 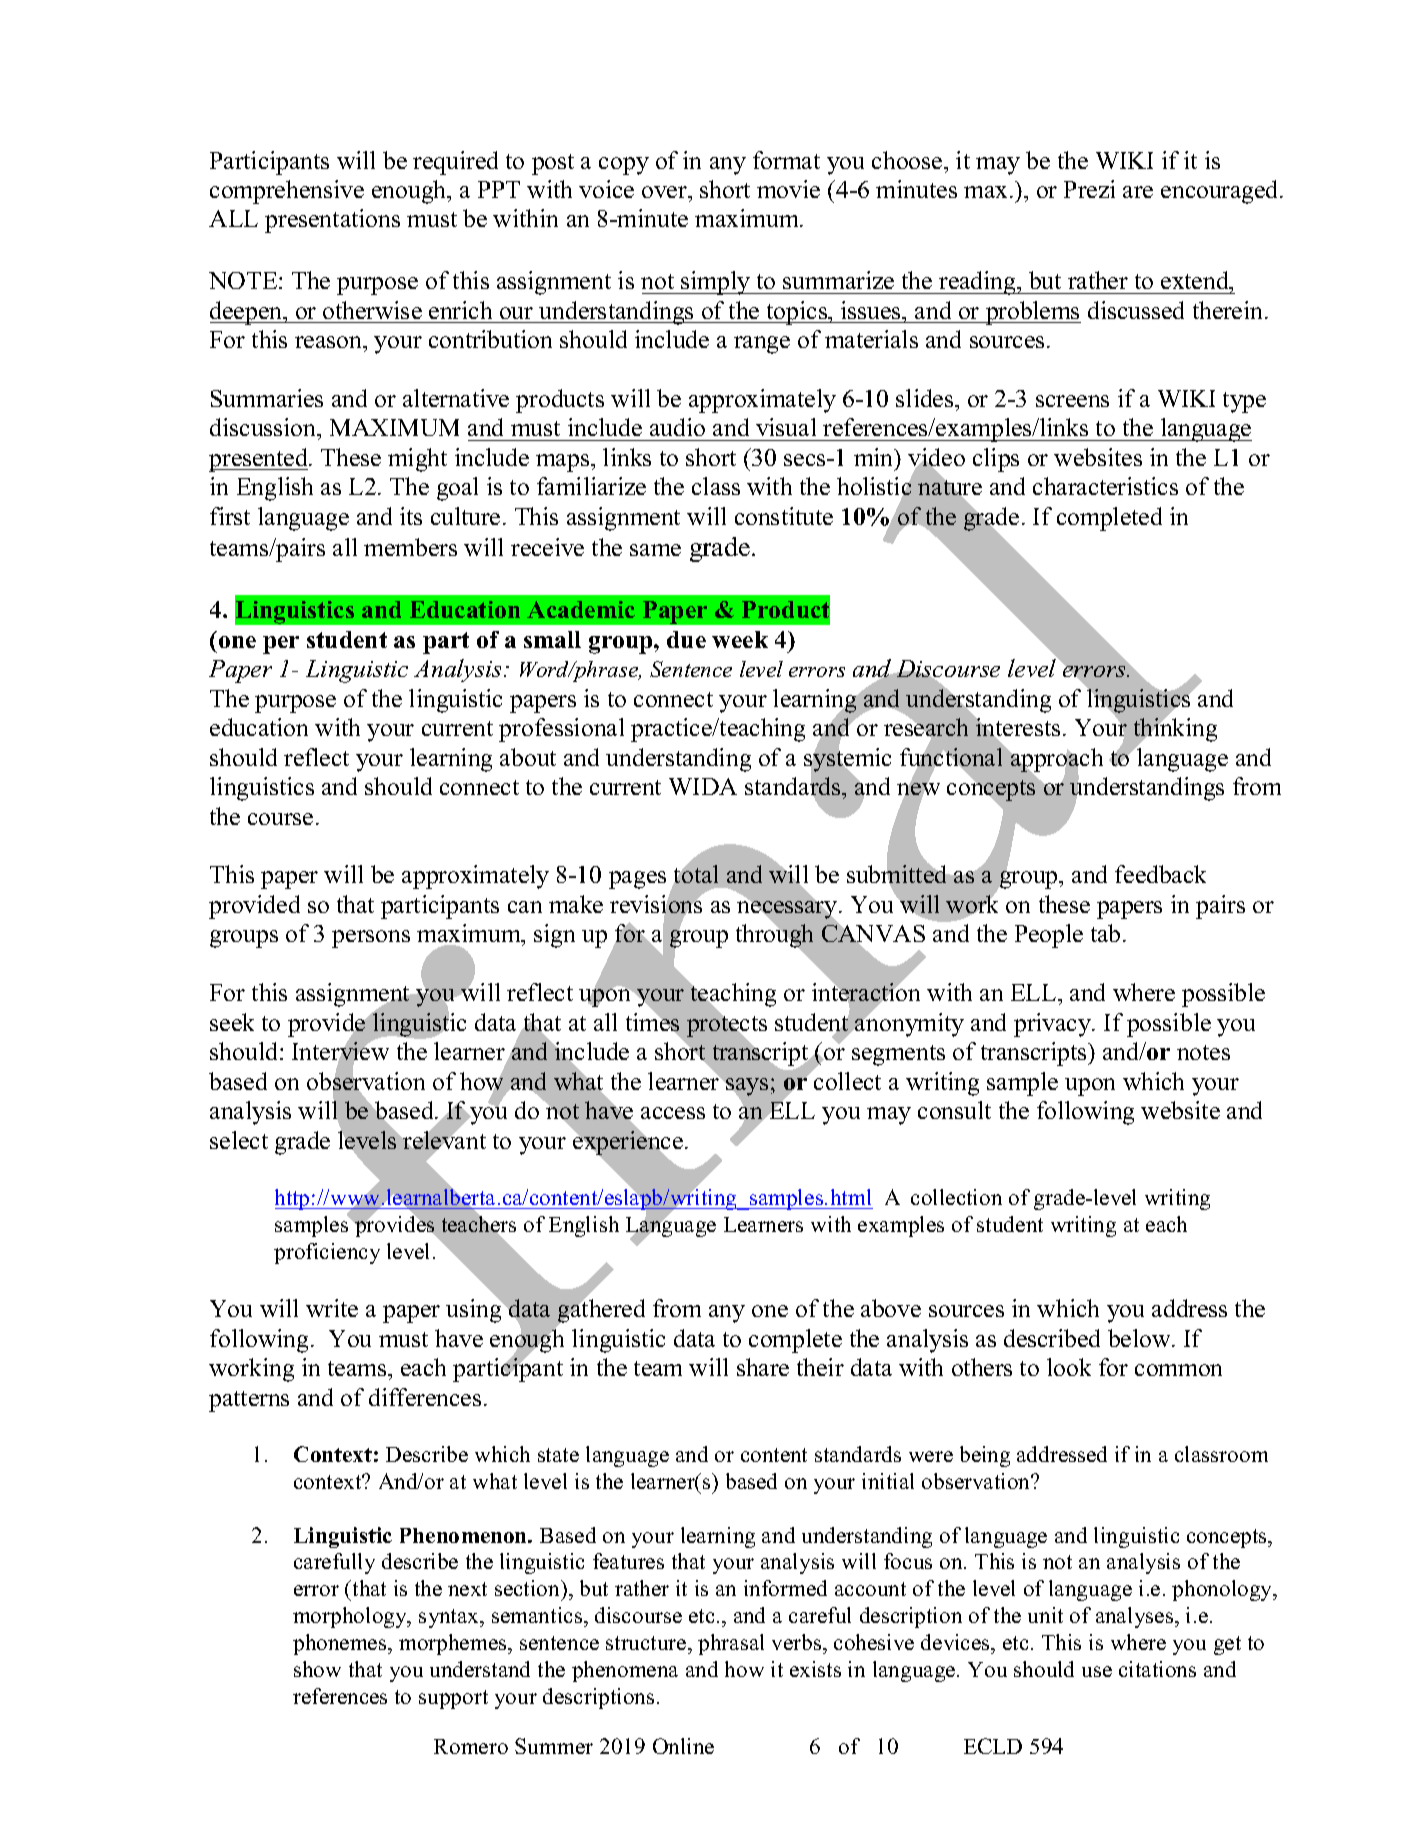 What do you see at coordinates (332, 221) in the screenshot?
I see `presentations` at bounding box center [332, 221].
